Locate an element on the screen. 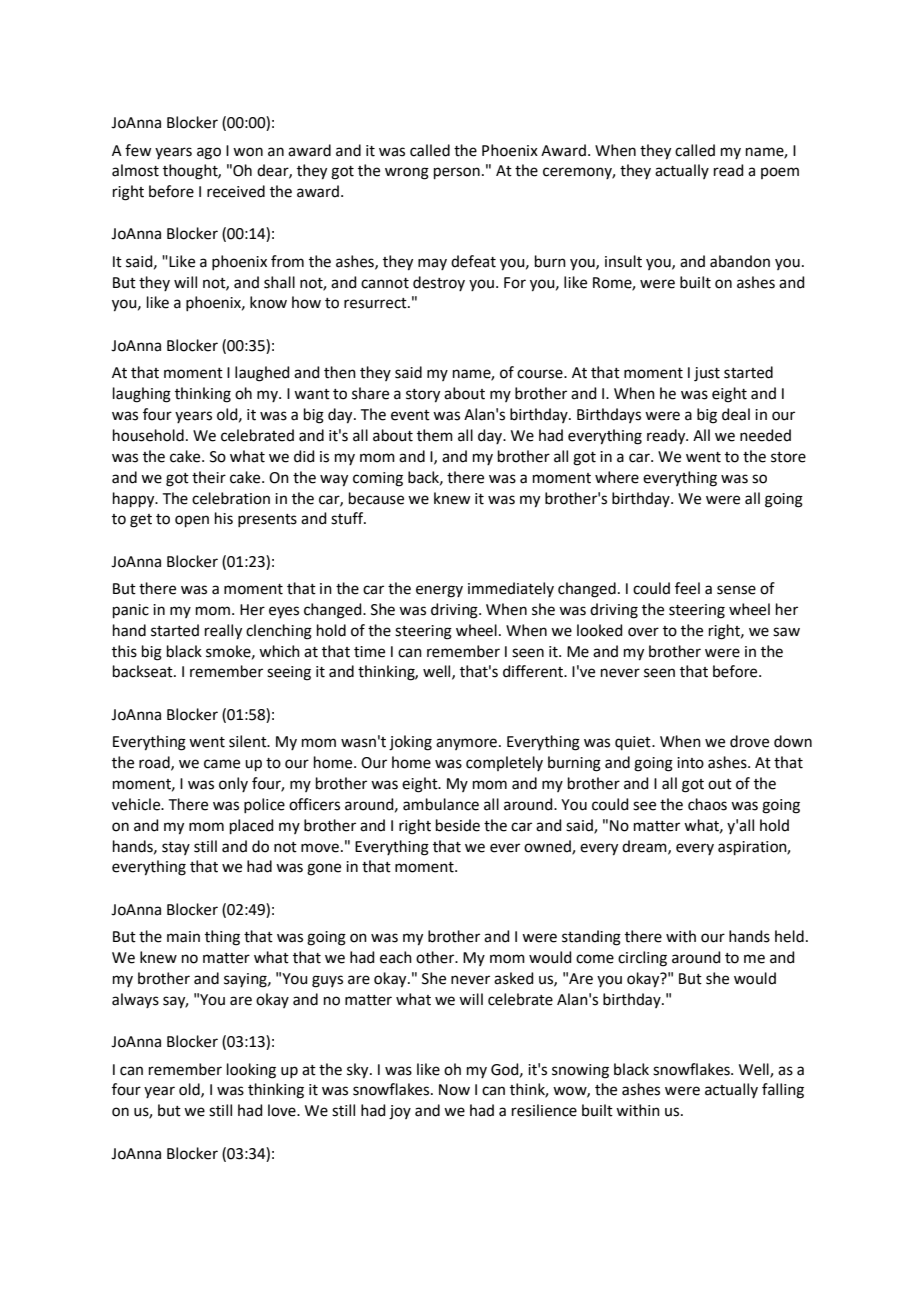  sense is located at coordinates (736, 590).
